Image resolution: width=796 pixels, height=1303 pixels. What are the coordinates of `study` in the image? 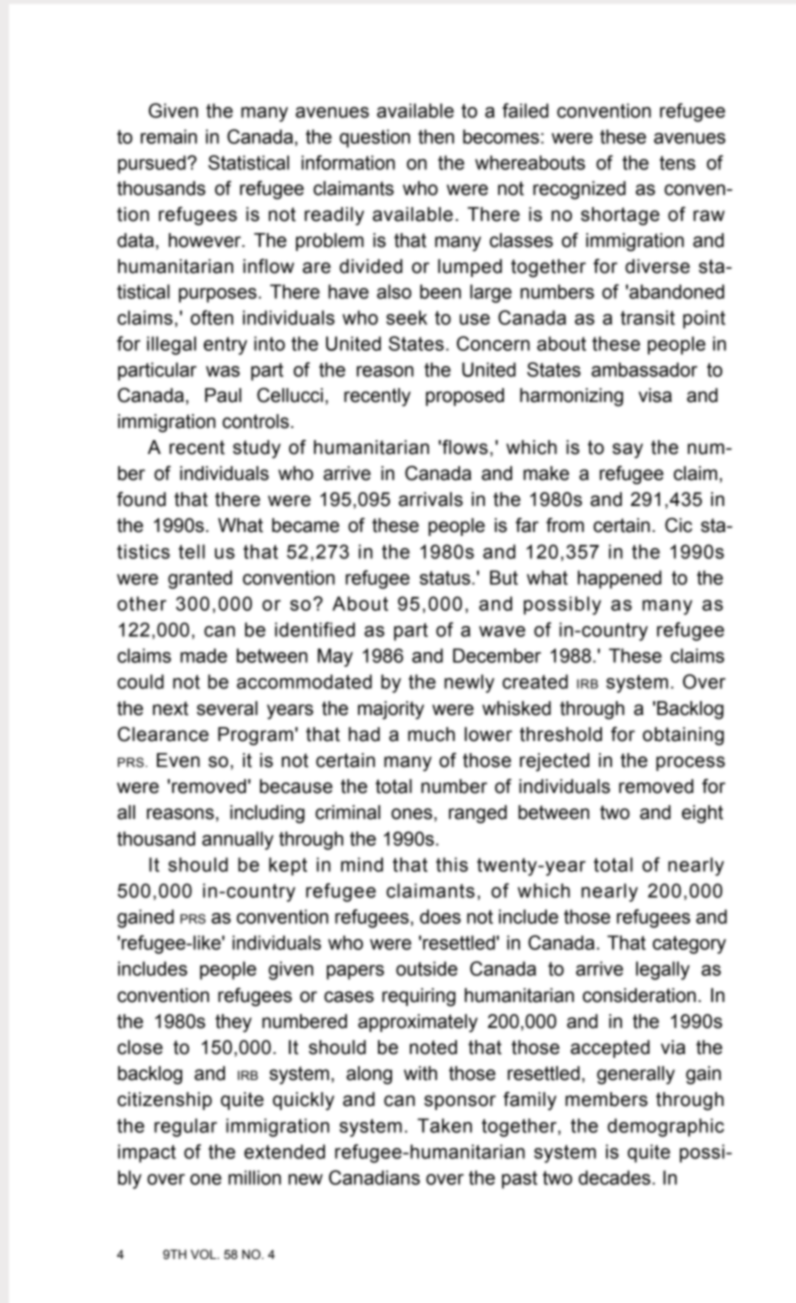 It's located at (257, 449).
